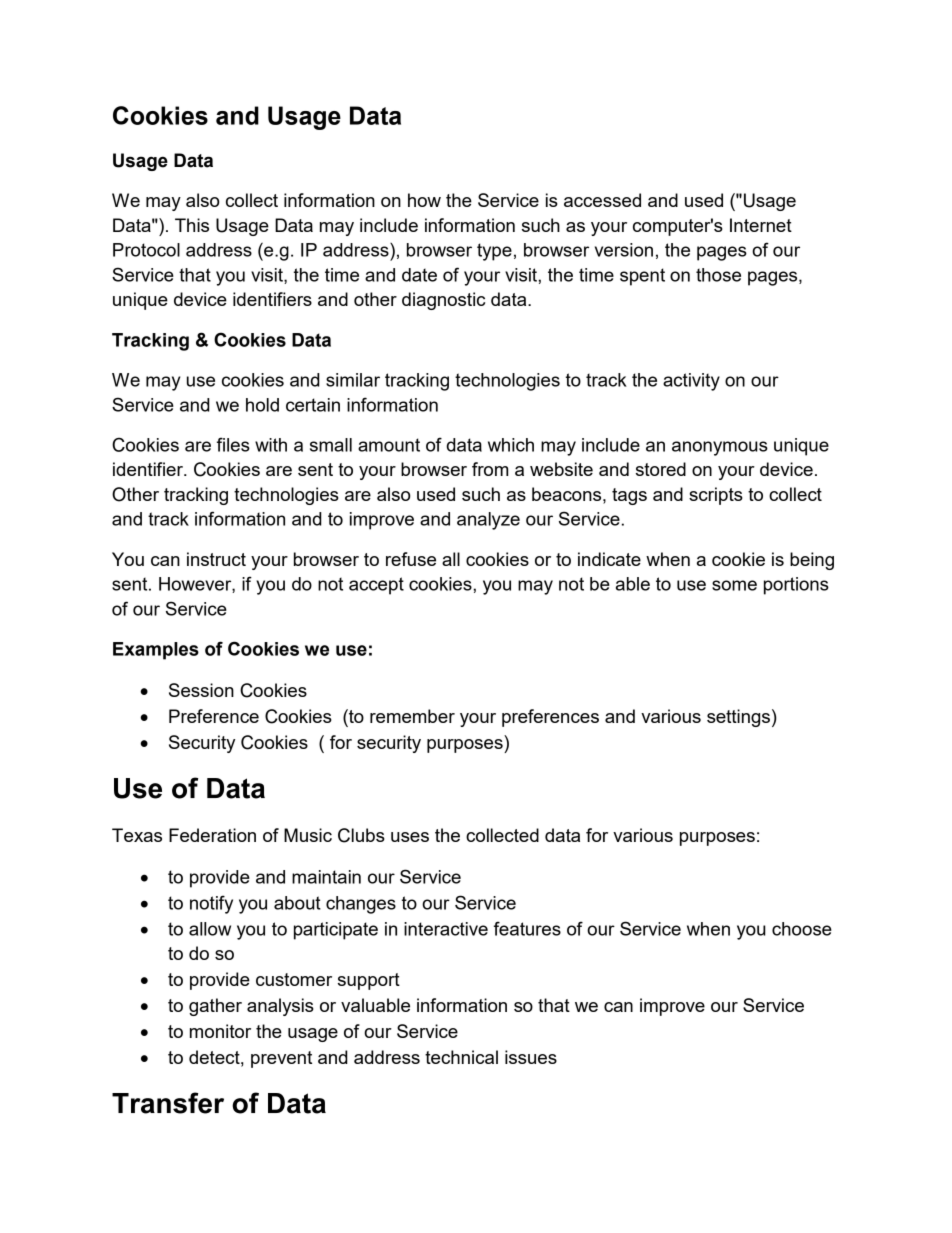  What do you see at coordinates (192, 225) in the screenshot?
I see `This` at bounding box center [192, 225].
